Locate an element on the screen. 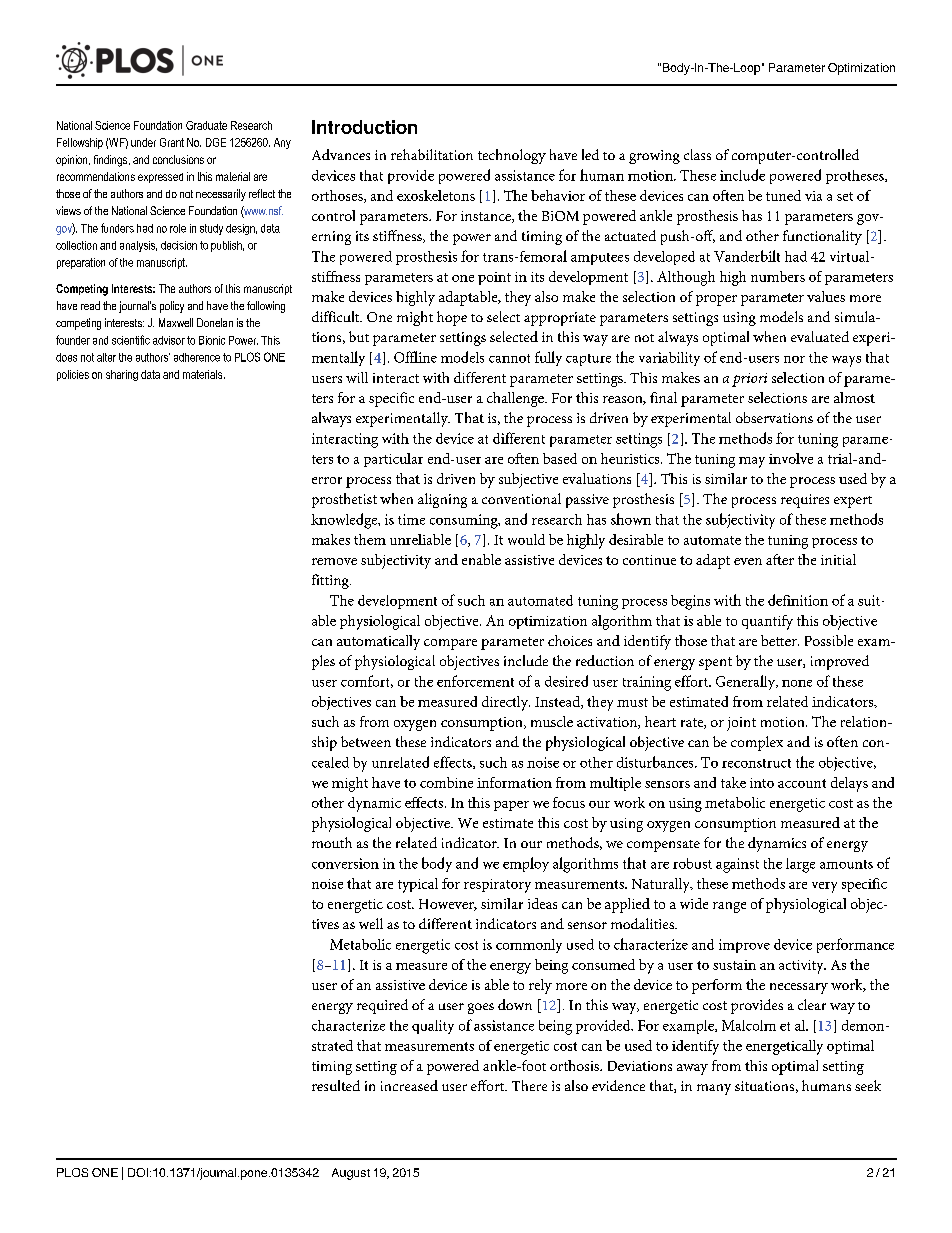  rehabilitation is located at coordinates (432, 154).
